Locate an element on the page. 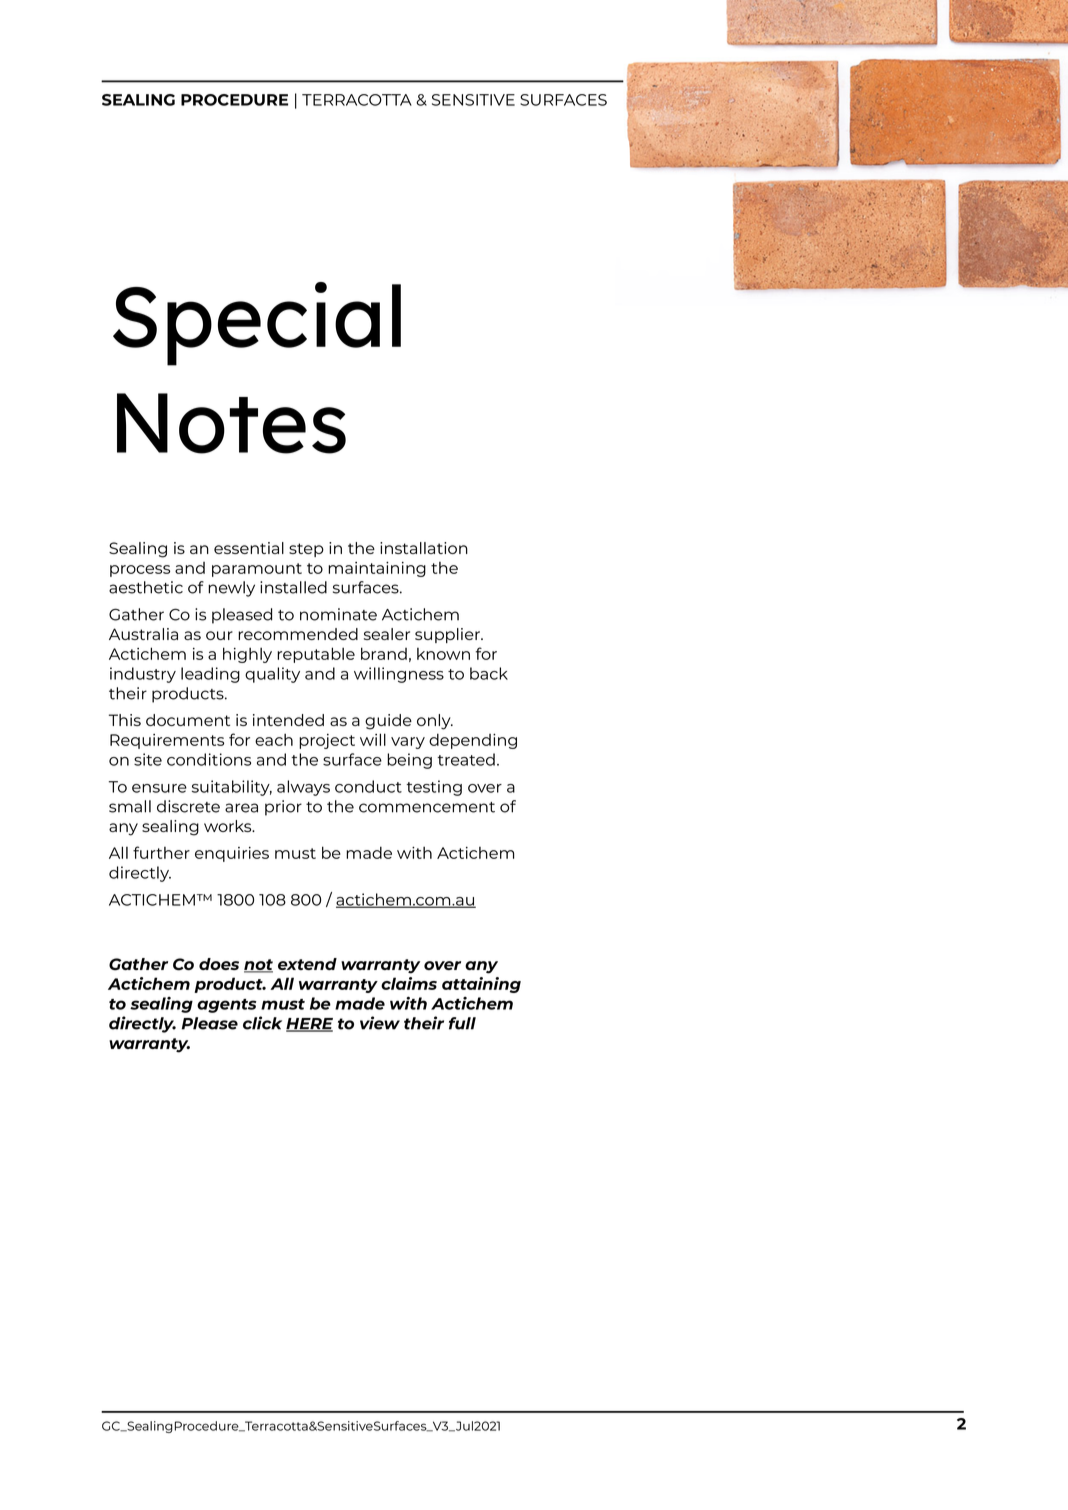 The width and height of the image is (1068, 1510). installation is located at coordinates (424, 548).
